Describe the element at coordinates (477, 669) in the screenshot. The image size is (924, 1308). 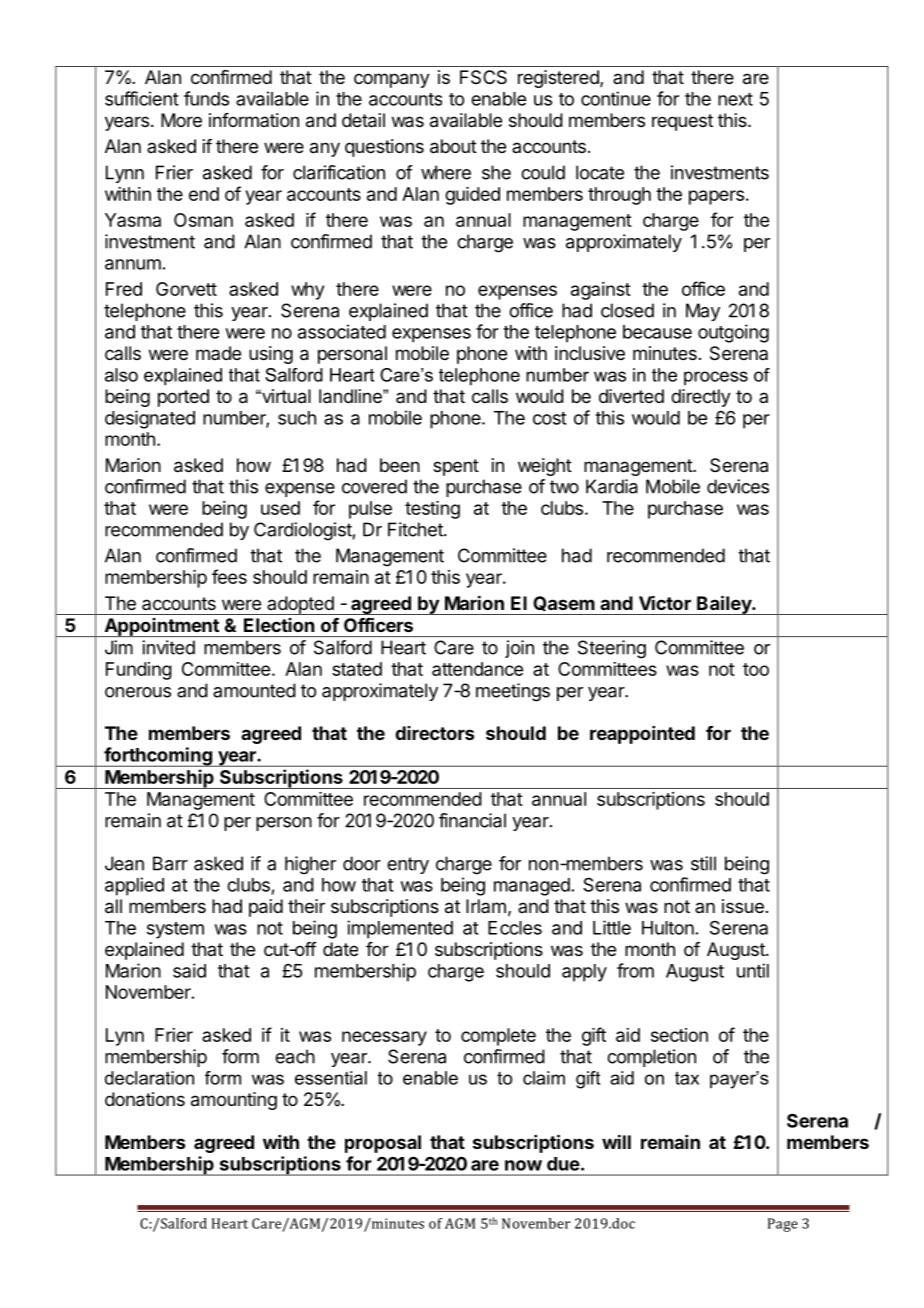
I see `attendance` at that location.
